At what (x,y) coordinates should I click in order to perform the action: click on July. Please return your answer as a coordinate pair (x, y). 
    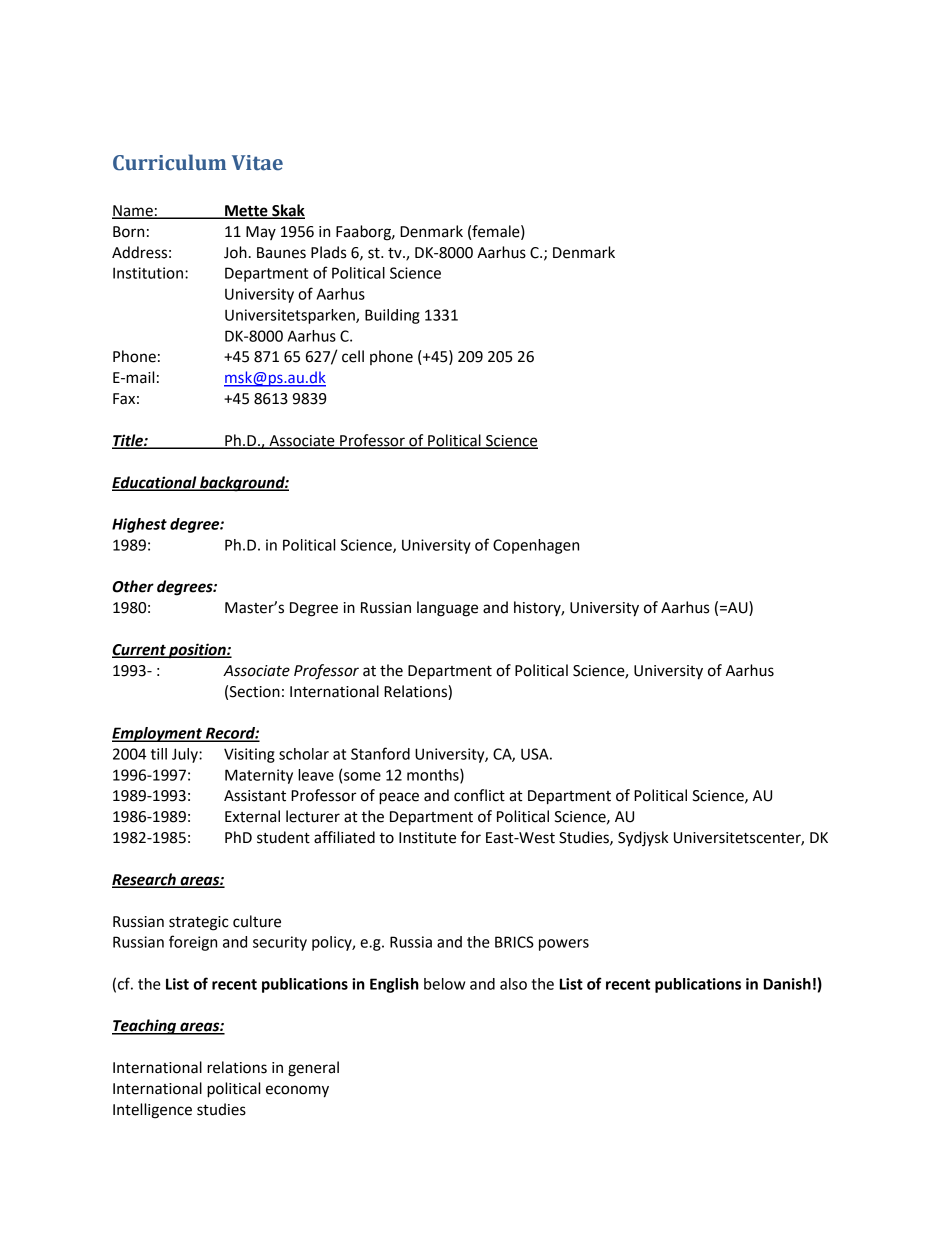
    Looking at the image, I should click on (186, 755).
